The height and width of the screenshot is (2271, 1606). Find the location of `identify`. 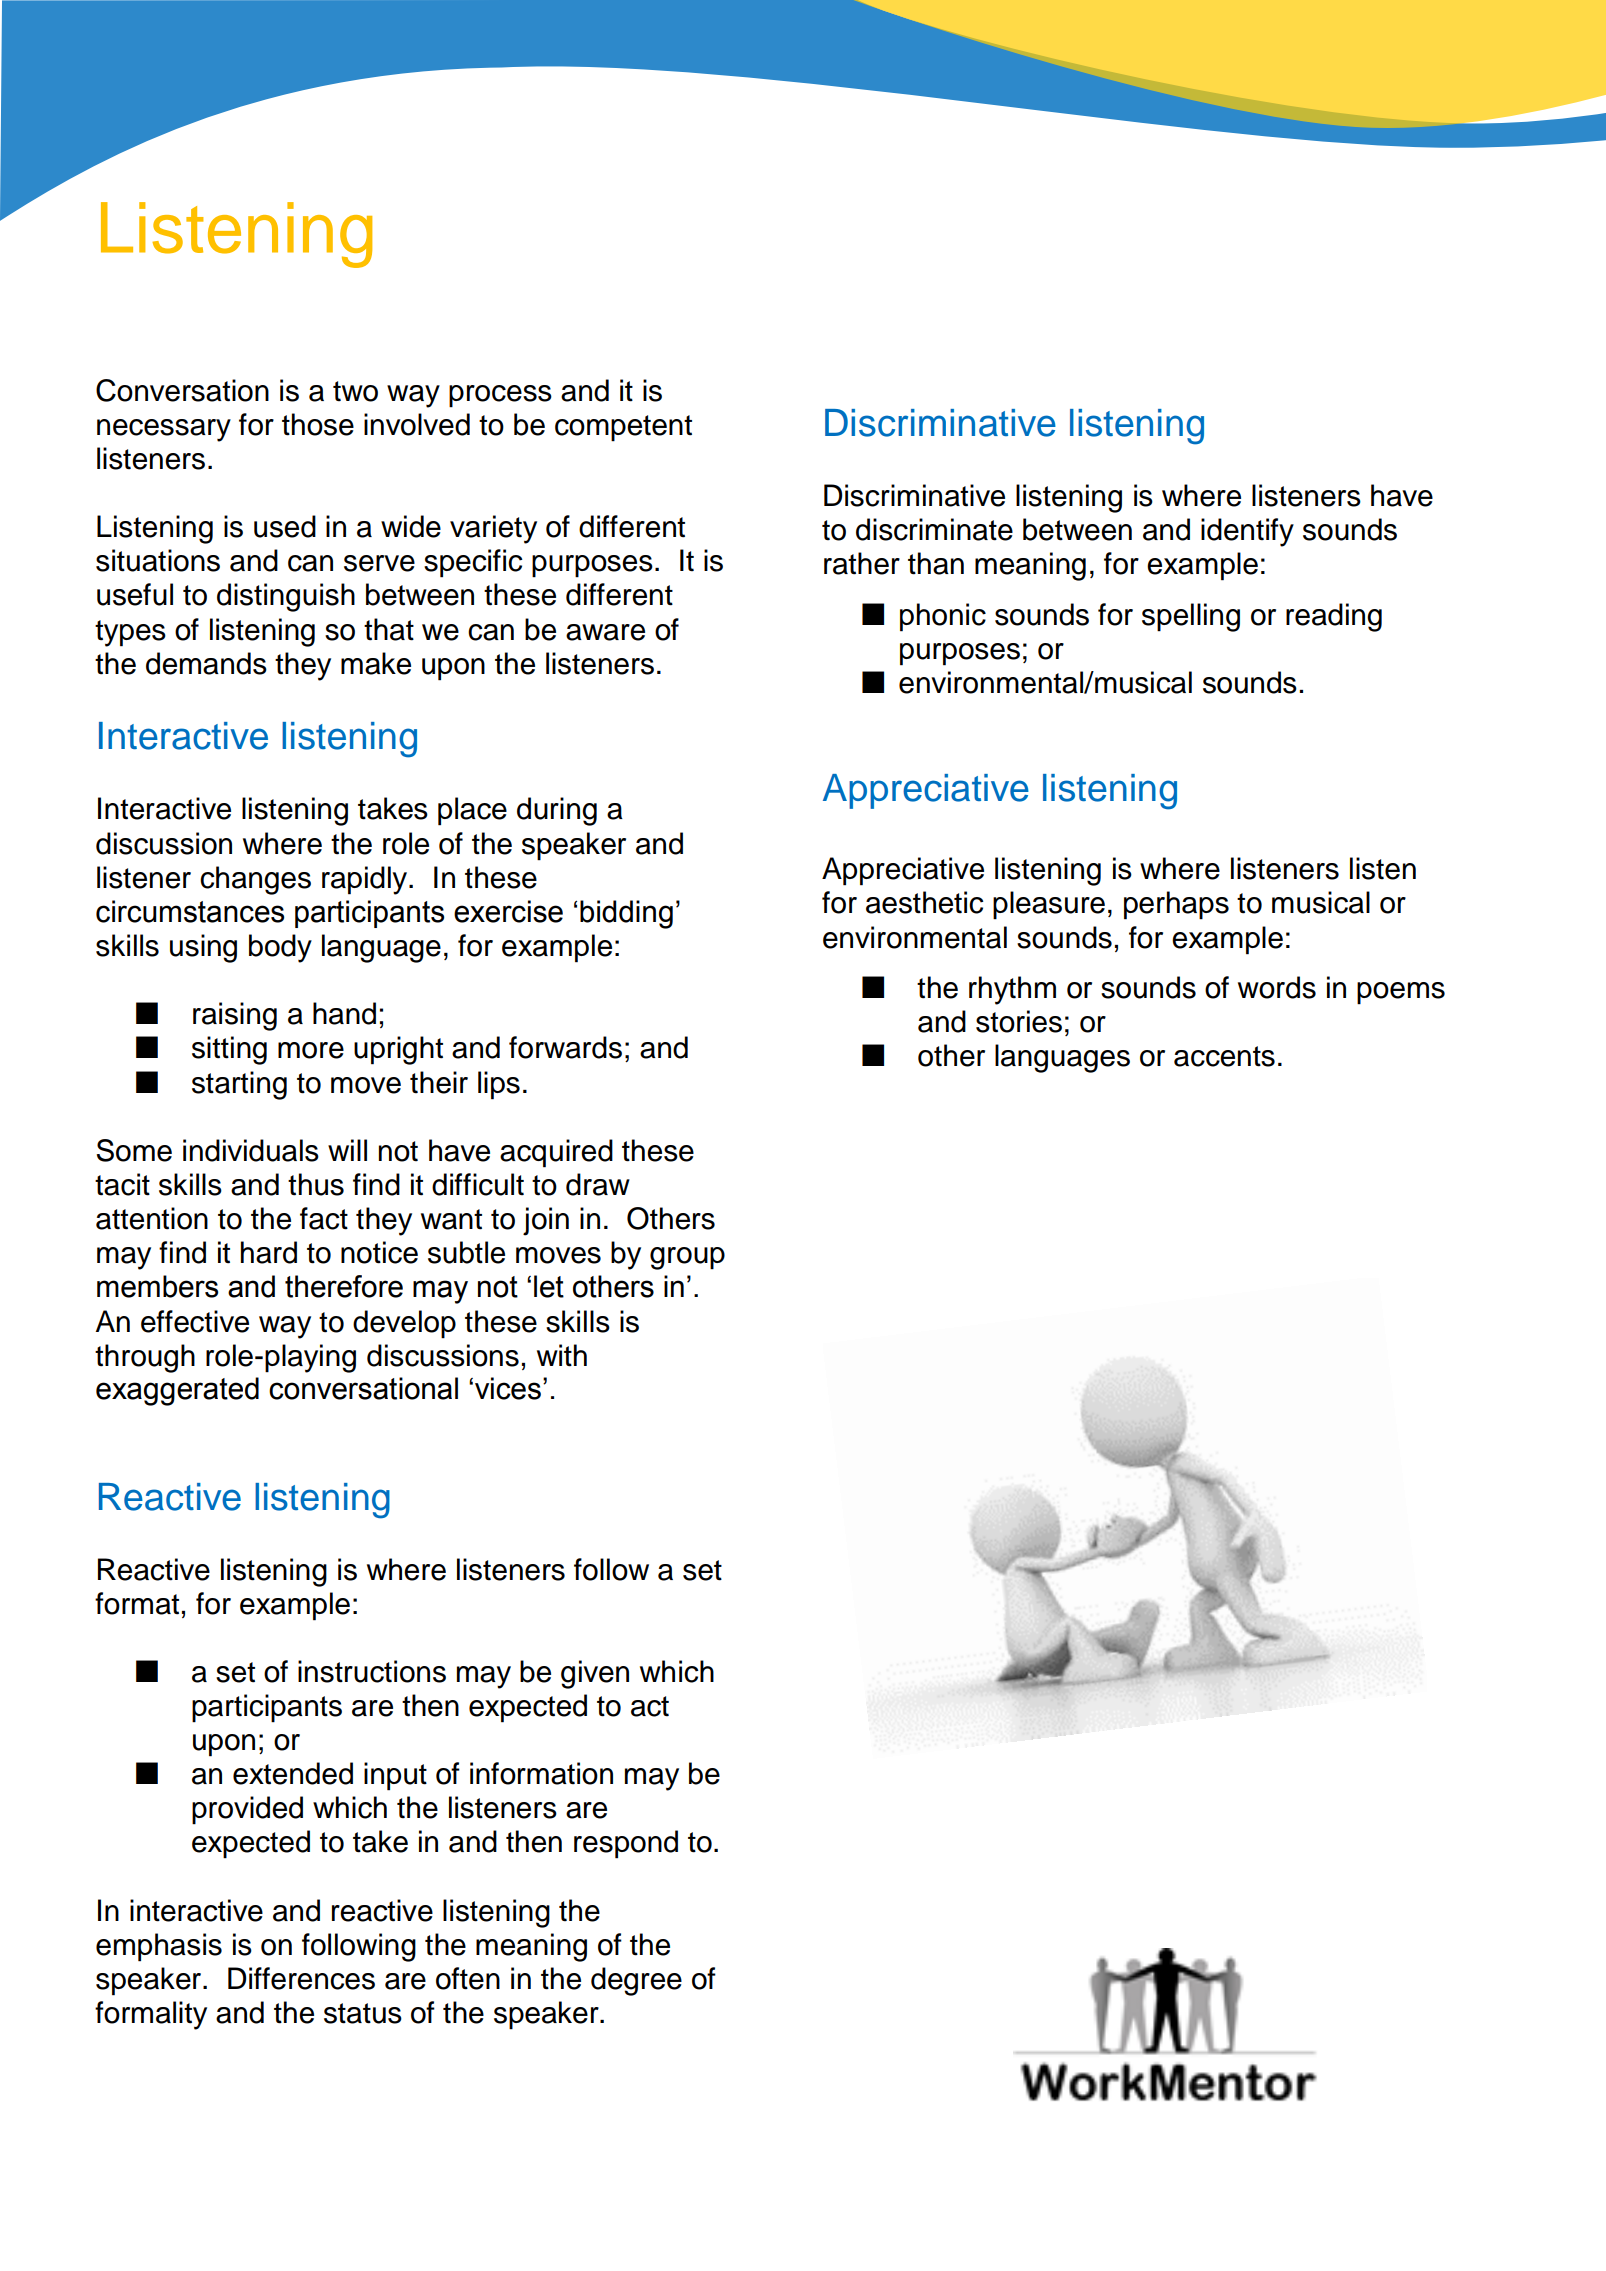

identify is located at coordinates (1247, 532).
